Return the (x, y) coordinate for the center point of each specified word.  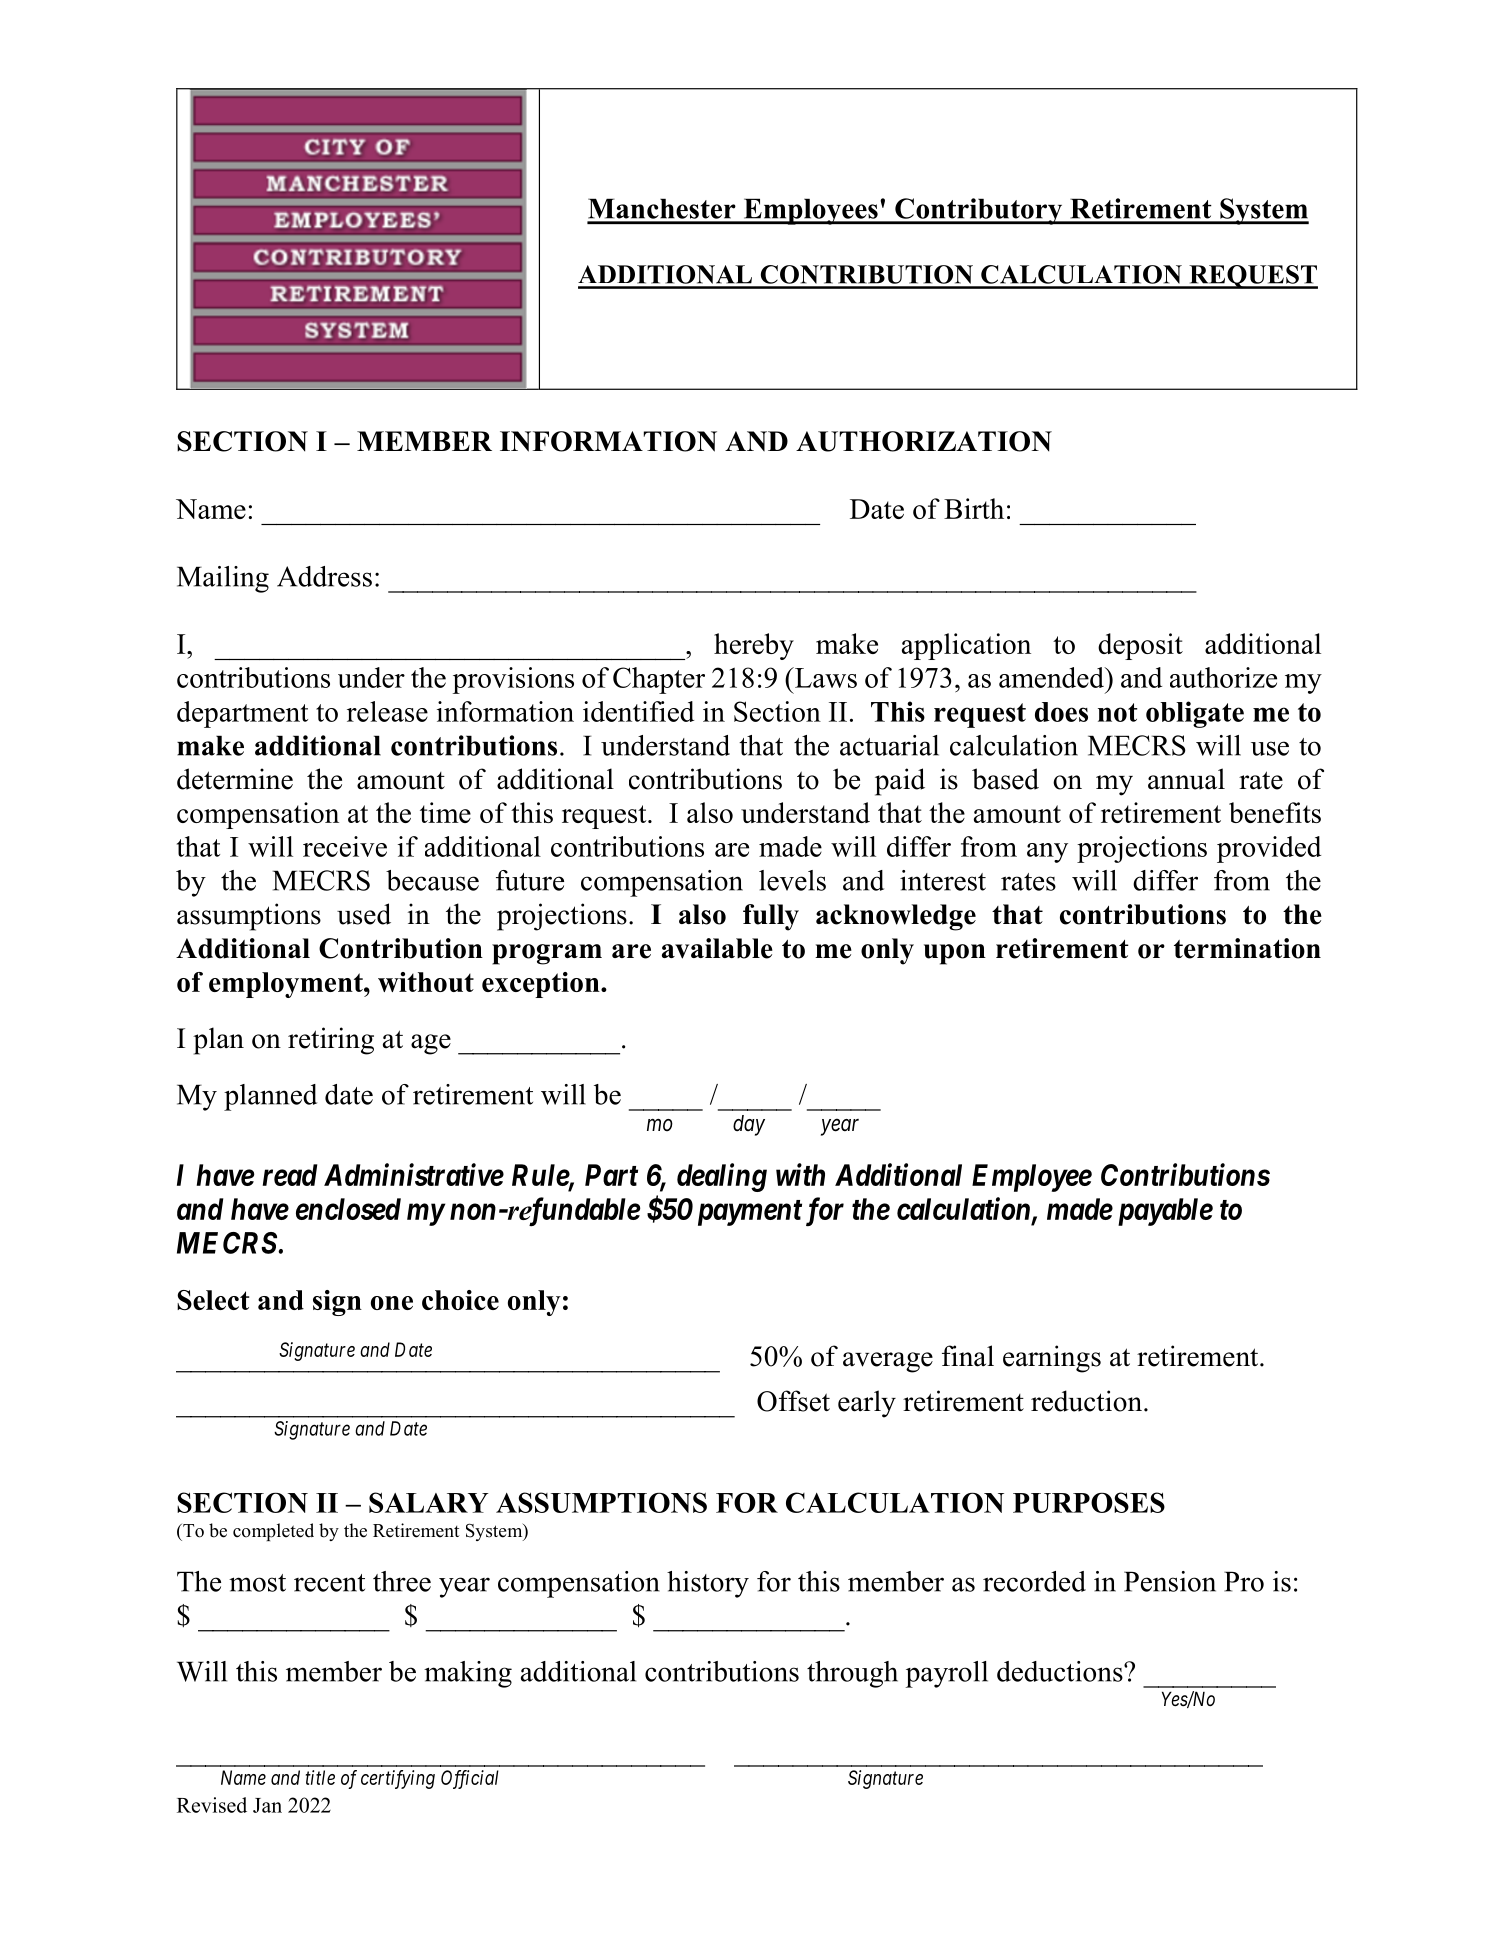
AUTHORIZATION (924, 441)
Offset (793, 1401)
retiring (331, 1041)
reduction (1086, 1401)
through (852, 1674)
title (320, 1777)
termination (1247, 948)
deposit (1140, 646)
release (387, 711)
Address (324, 576)
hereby (754, 646)
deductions (1061, 1671)
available (717, 948)
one (392, 1303)
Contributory (979, 211)
